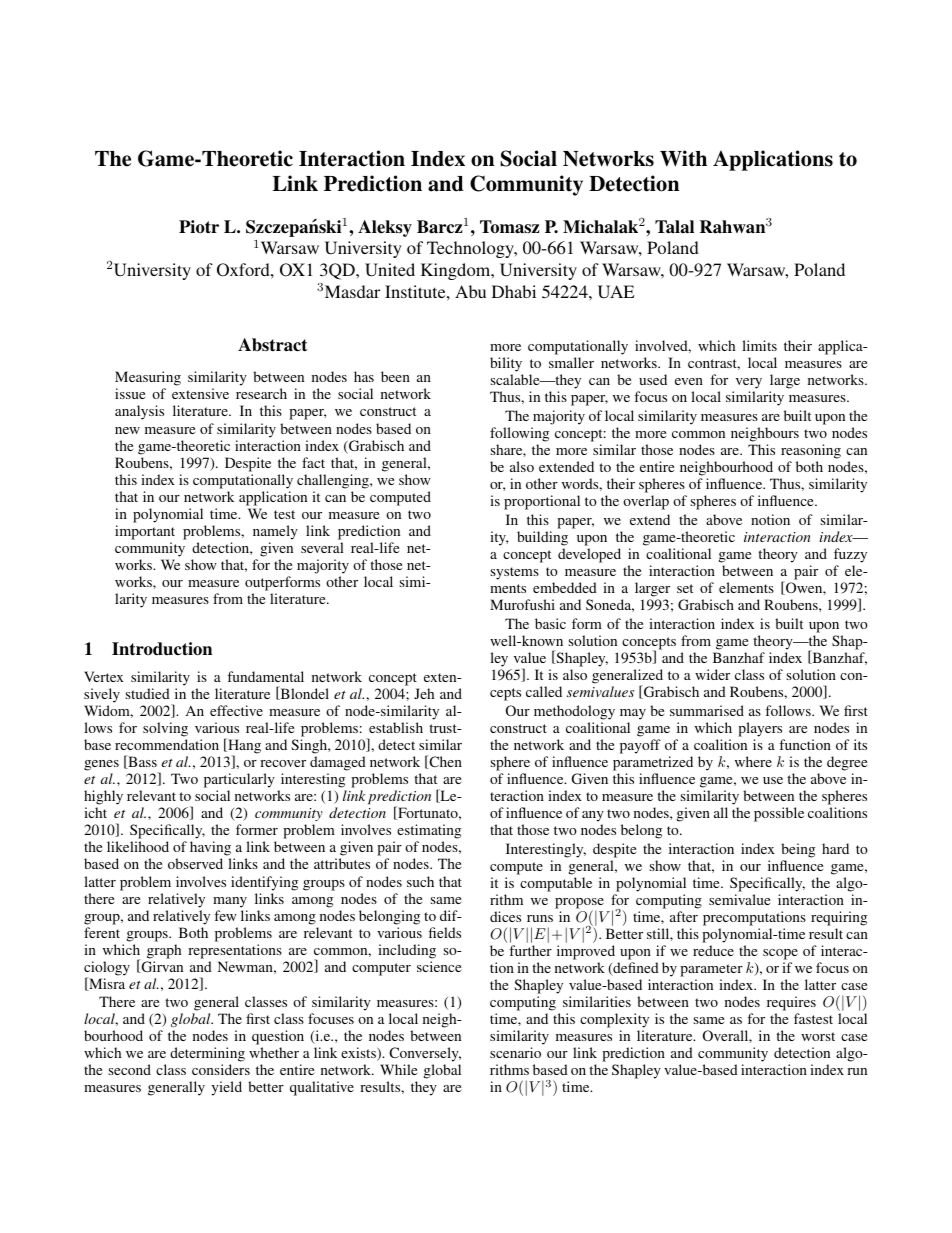 The height and width of the screenshot is (1233, 952). I want to click on being, so click(798, 850).
